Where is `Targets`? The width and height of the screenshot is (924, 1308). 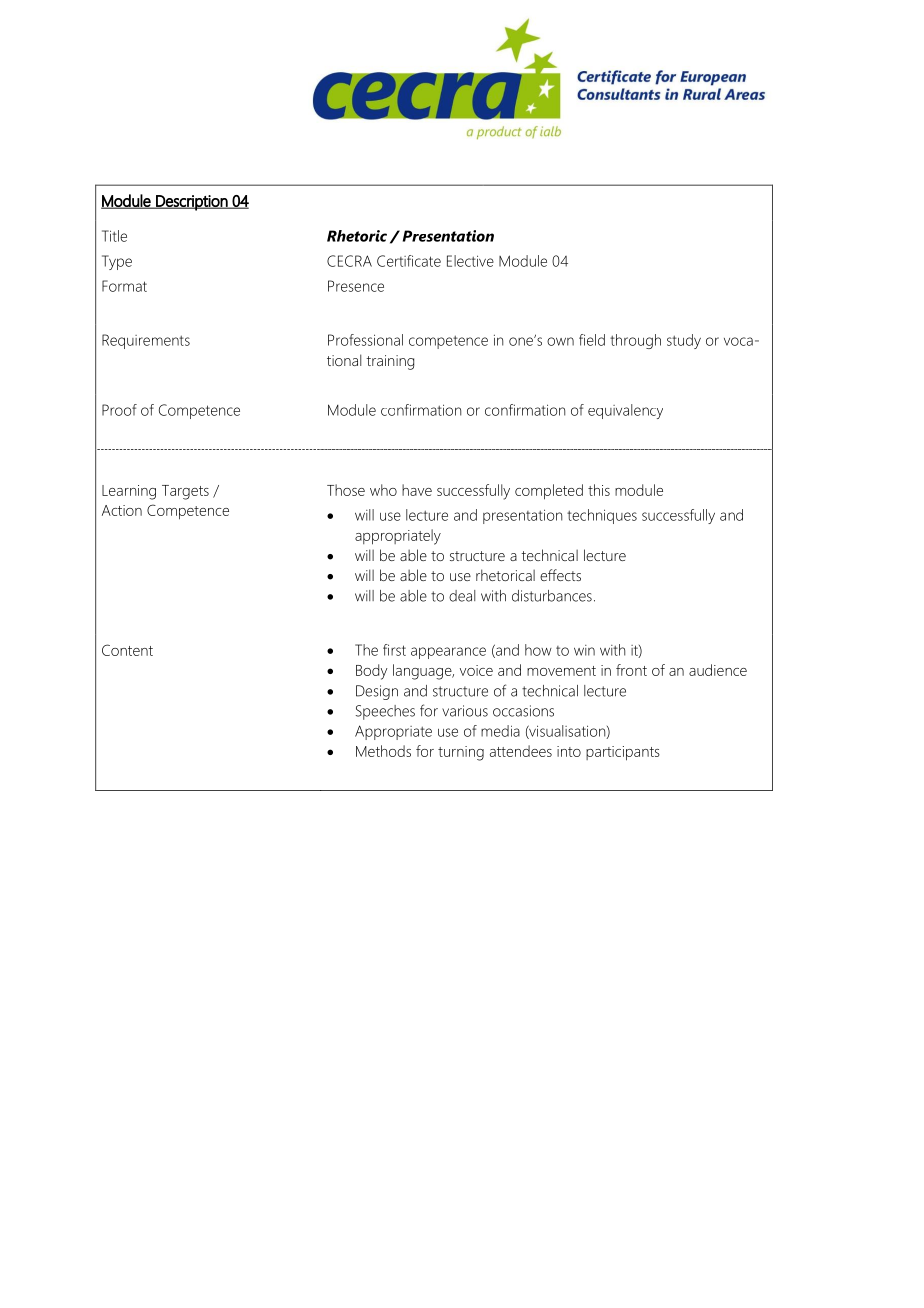
Targets is located at coordinates (185, 492).
